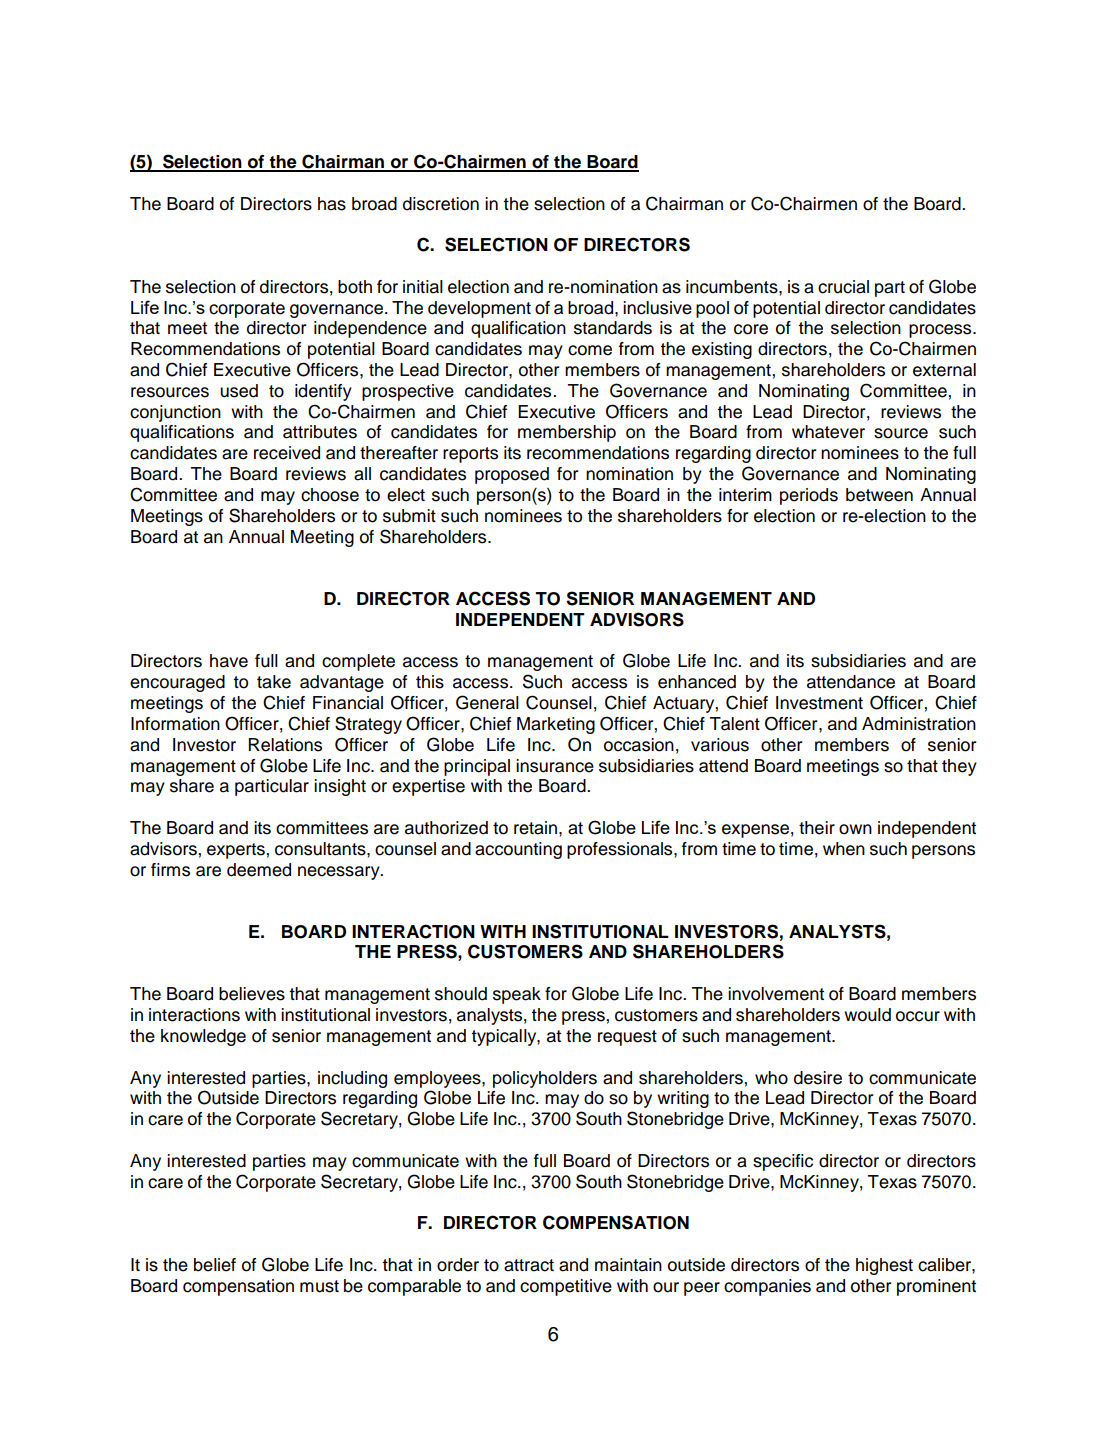 The width and height of the screenshot is (1107, 1433). I want to click on belief, so click(215, 1265).
